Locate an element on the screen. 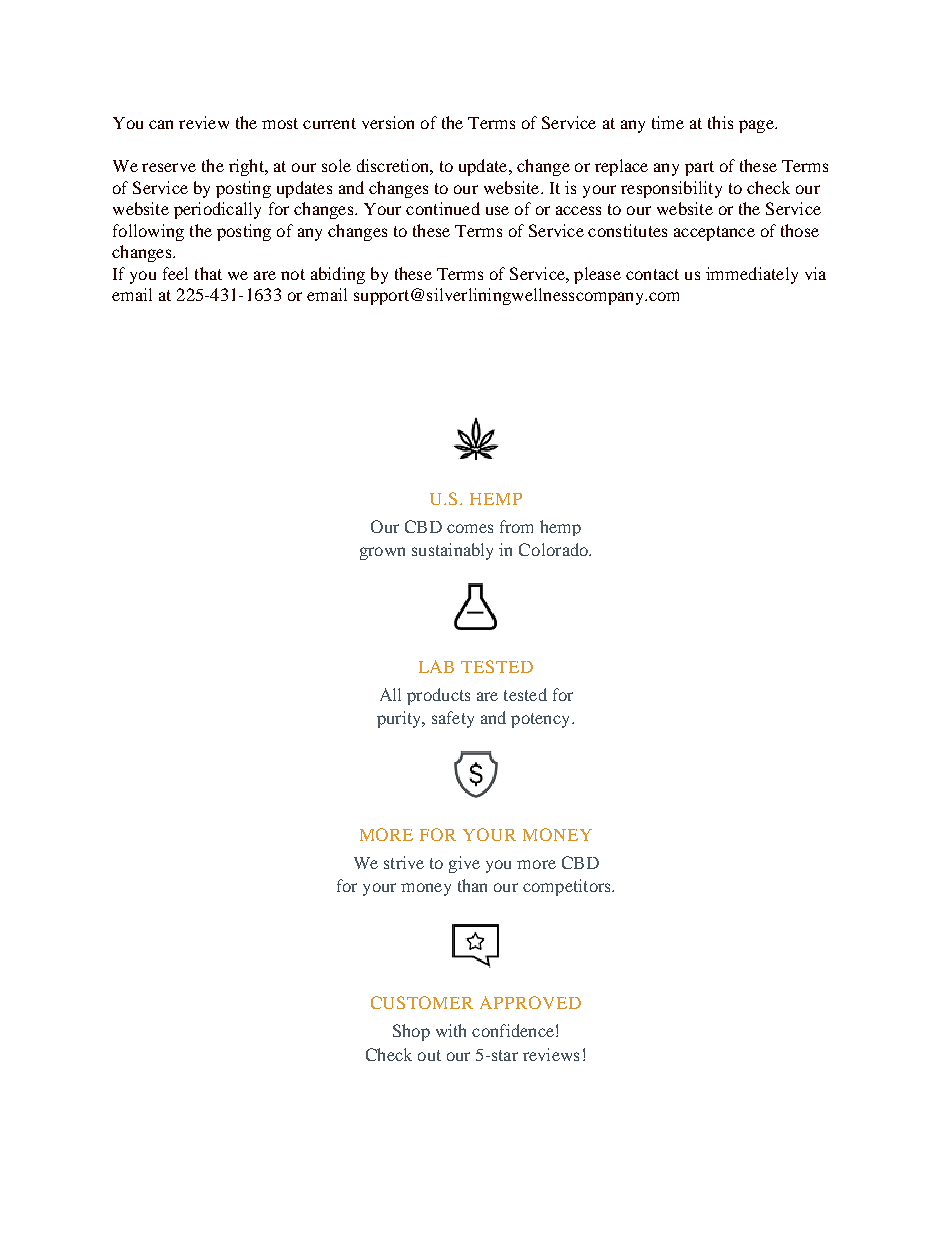  immediately is located at coordinates (752, 275).
